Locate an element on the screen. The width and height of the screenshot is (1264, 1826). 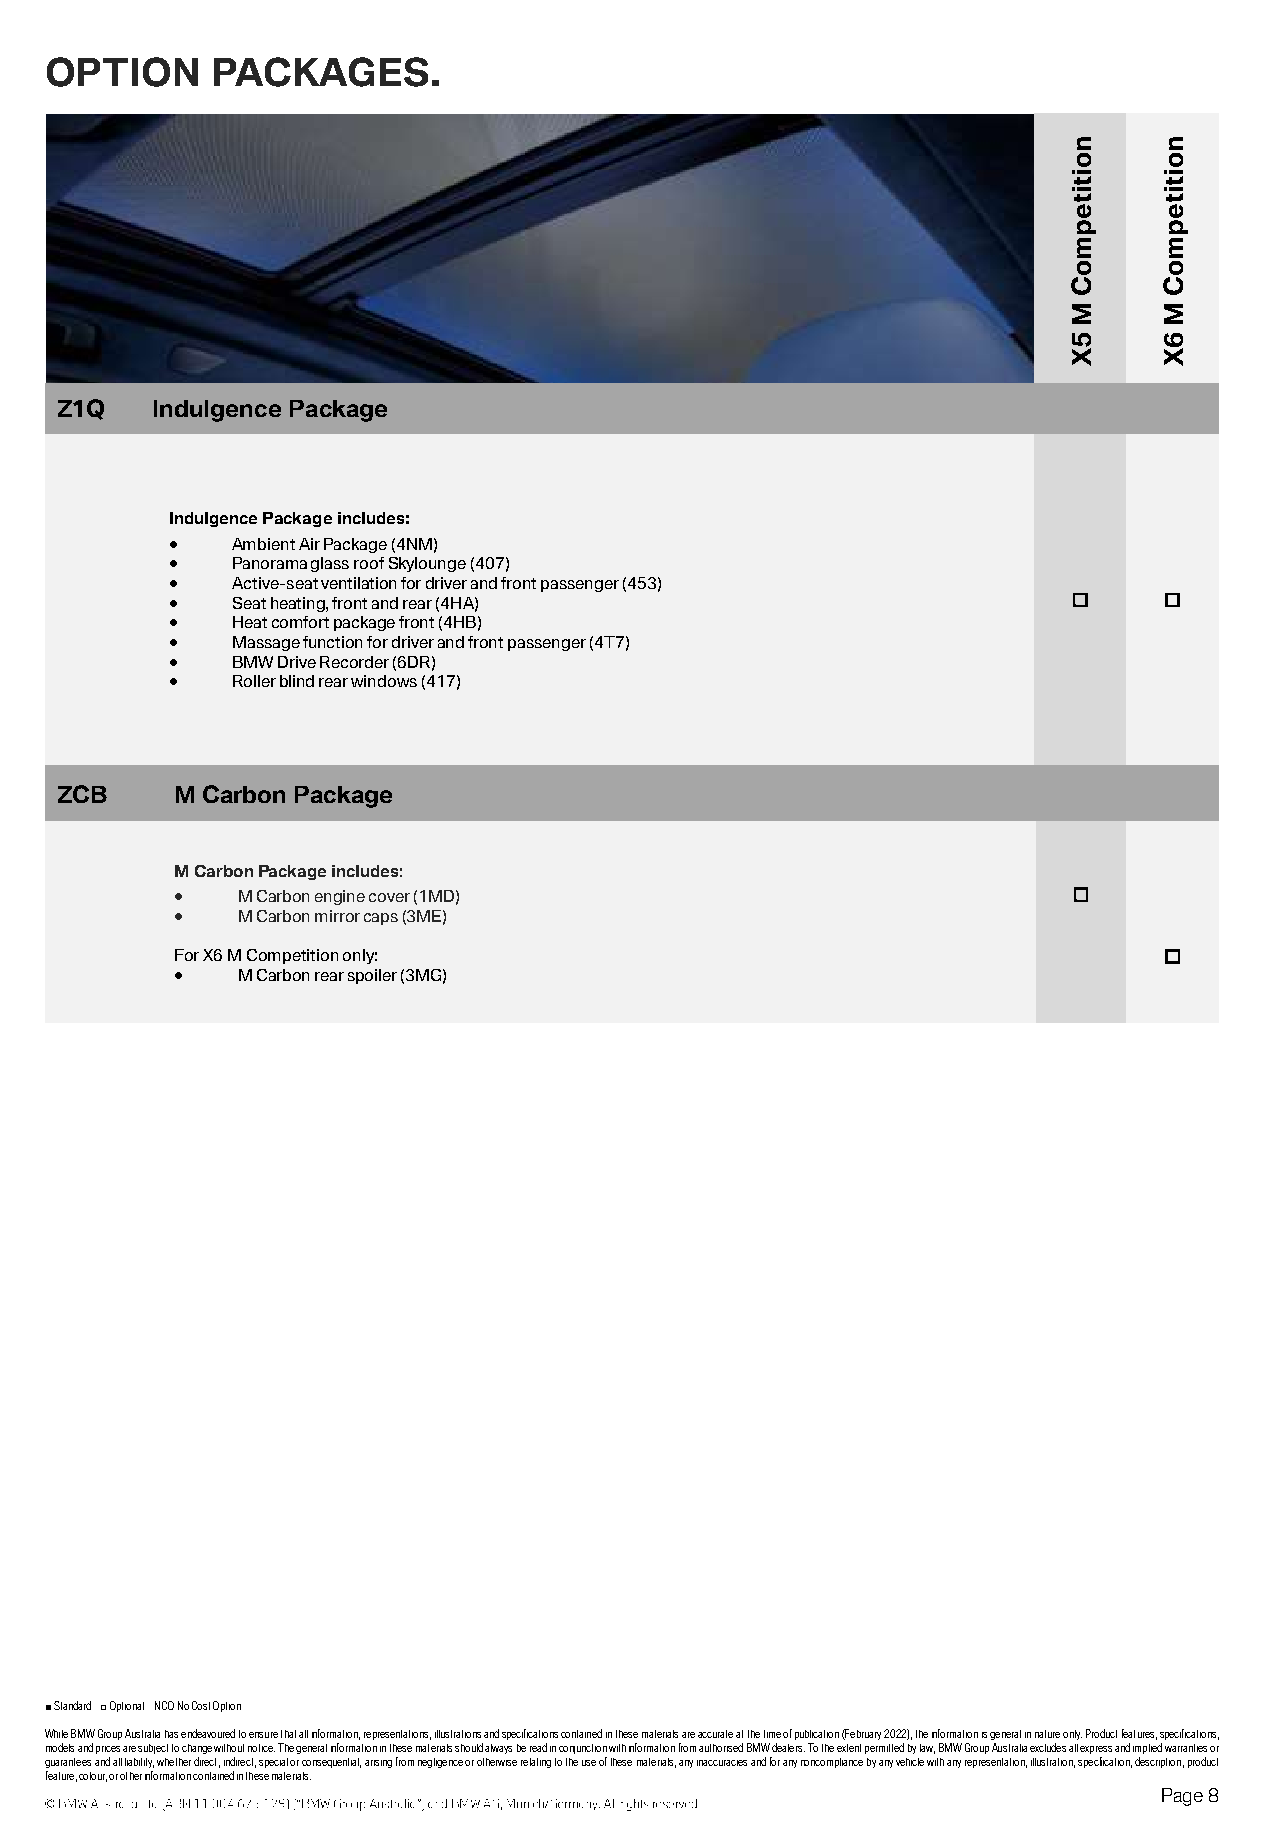
accurate is located at coordinates (715, 1734).
